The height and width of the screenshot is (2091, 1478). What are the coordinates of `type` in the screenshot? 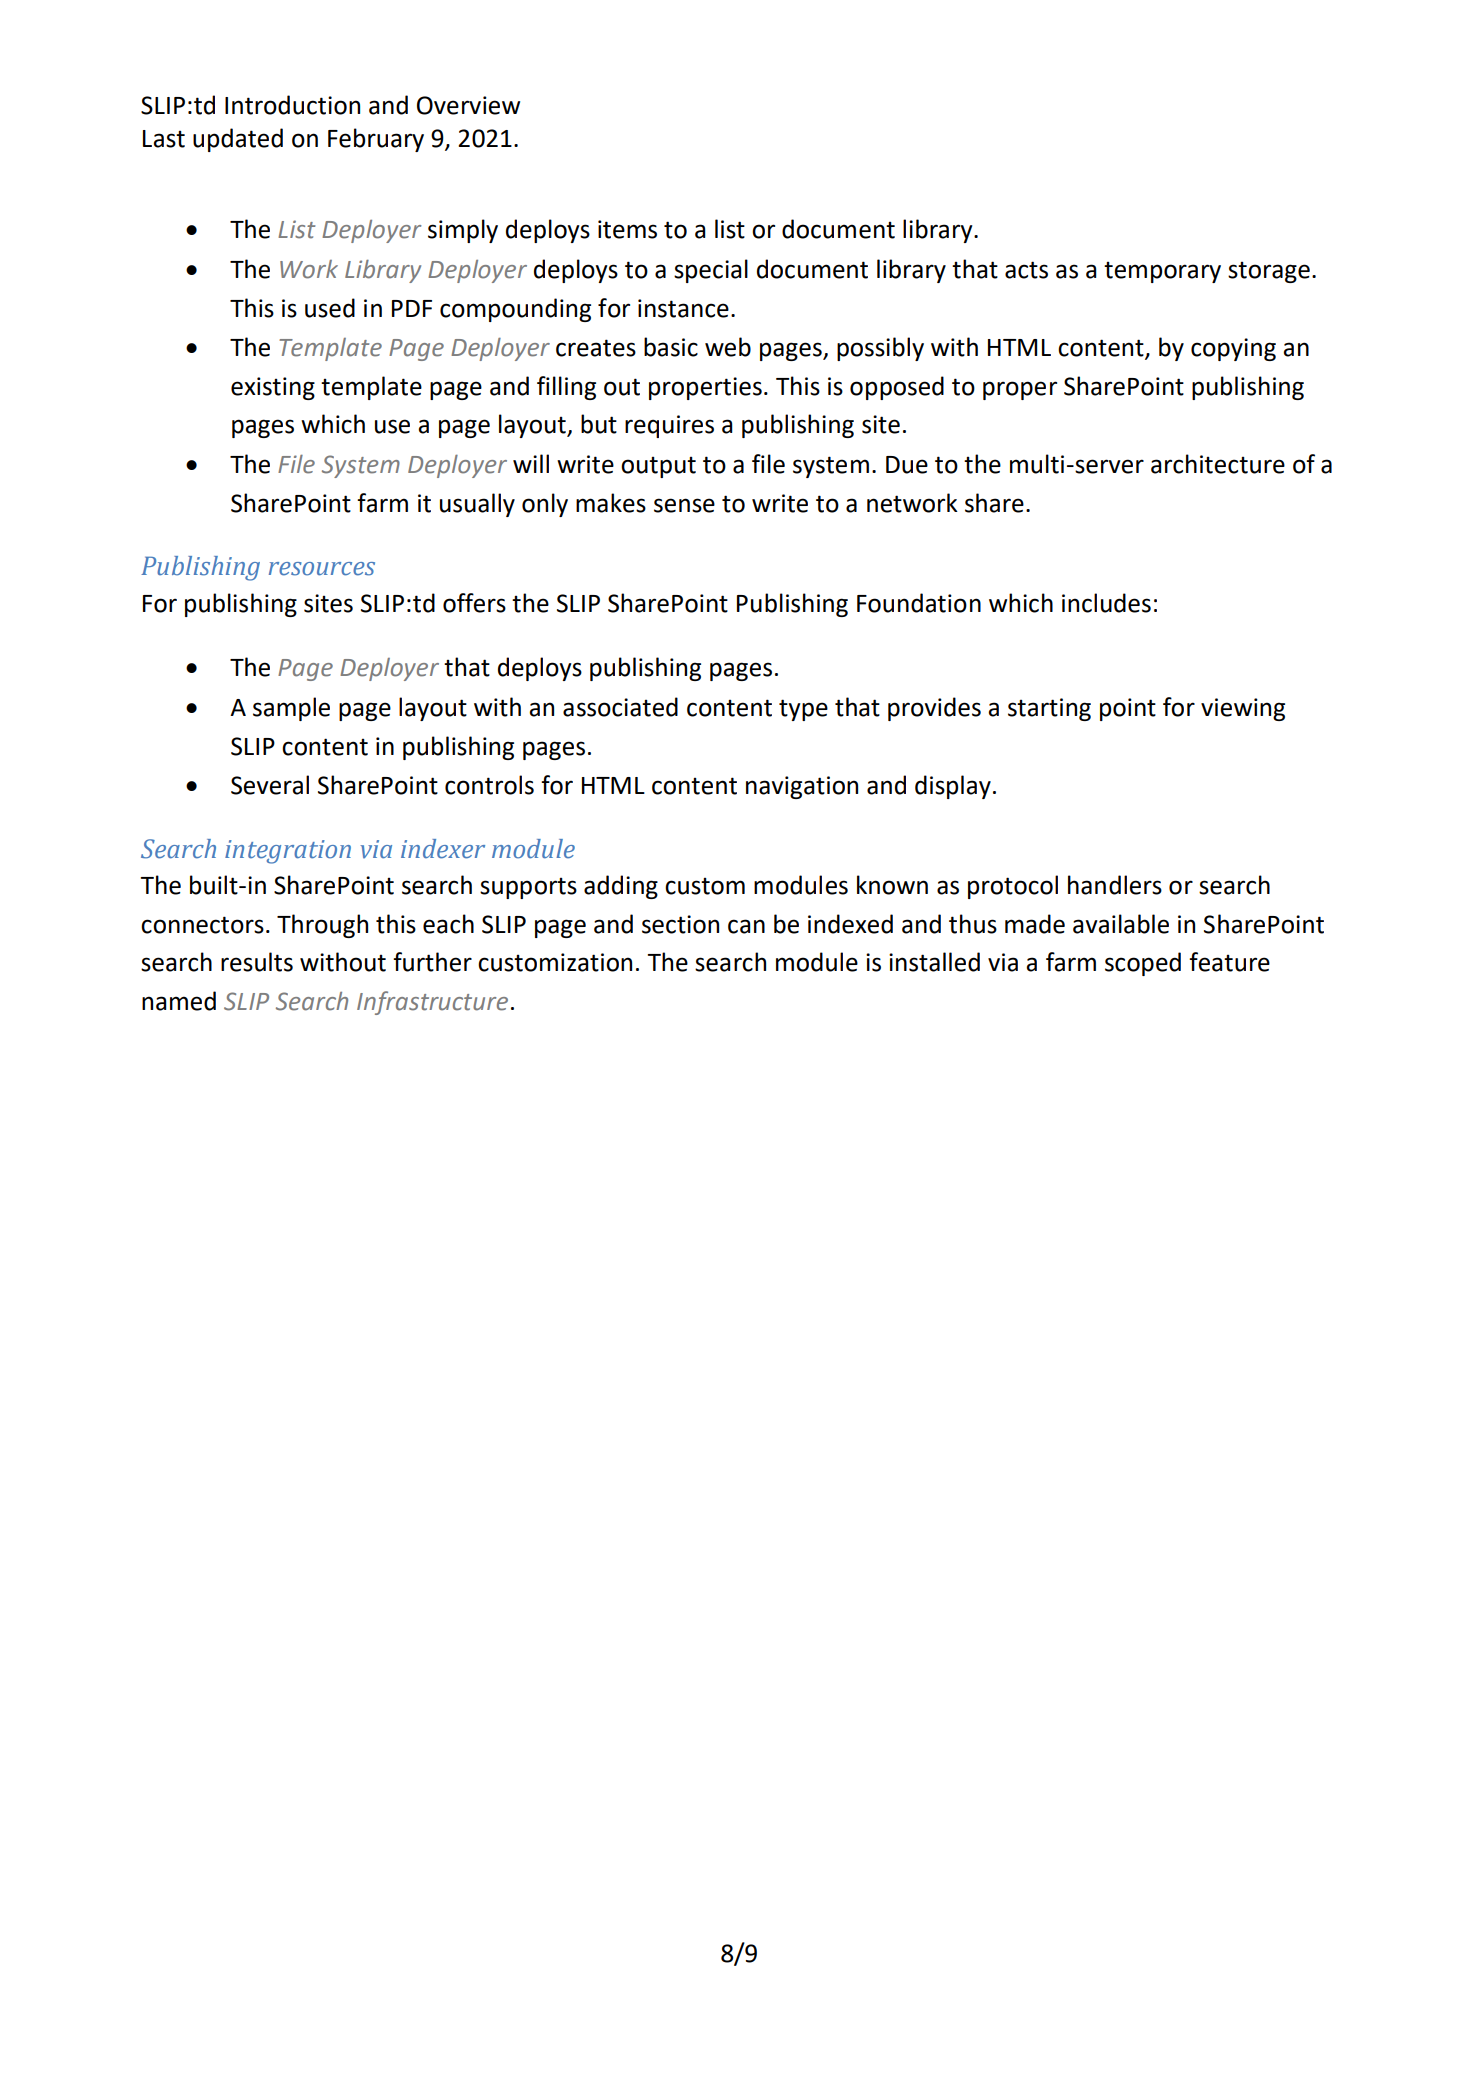 It's located at (803, 710).
